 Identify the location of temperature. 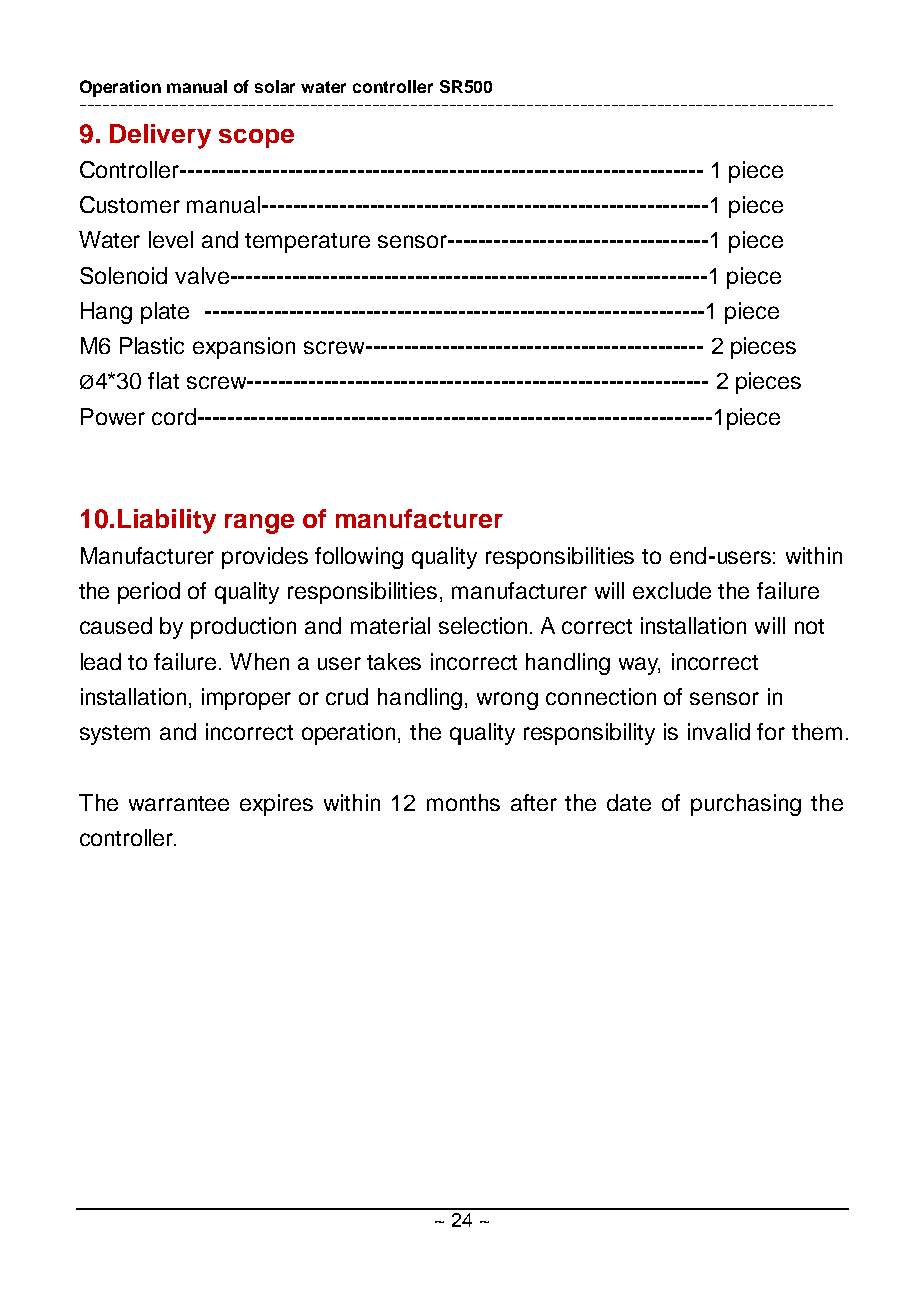
(307, 243).
